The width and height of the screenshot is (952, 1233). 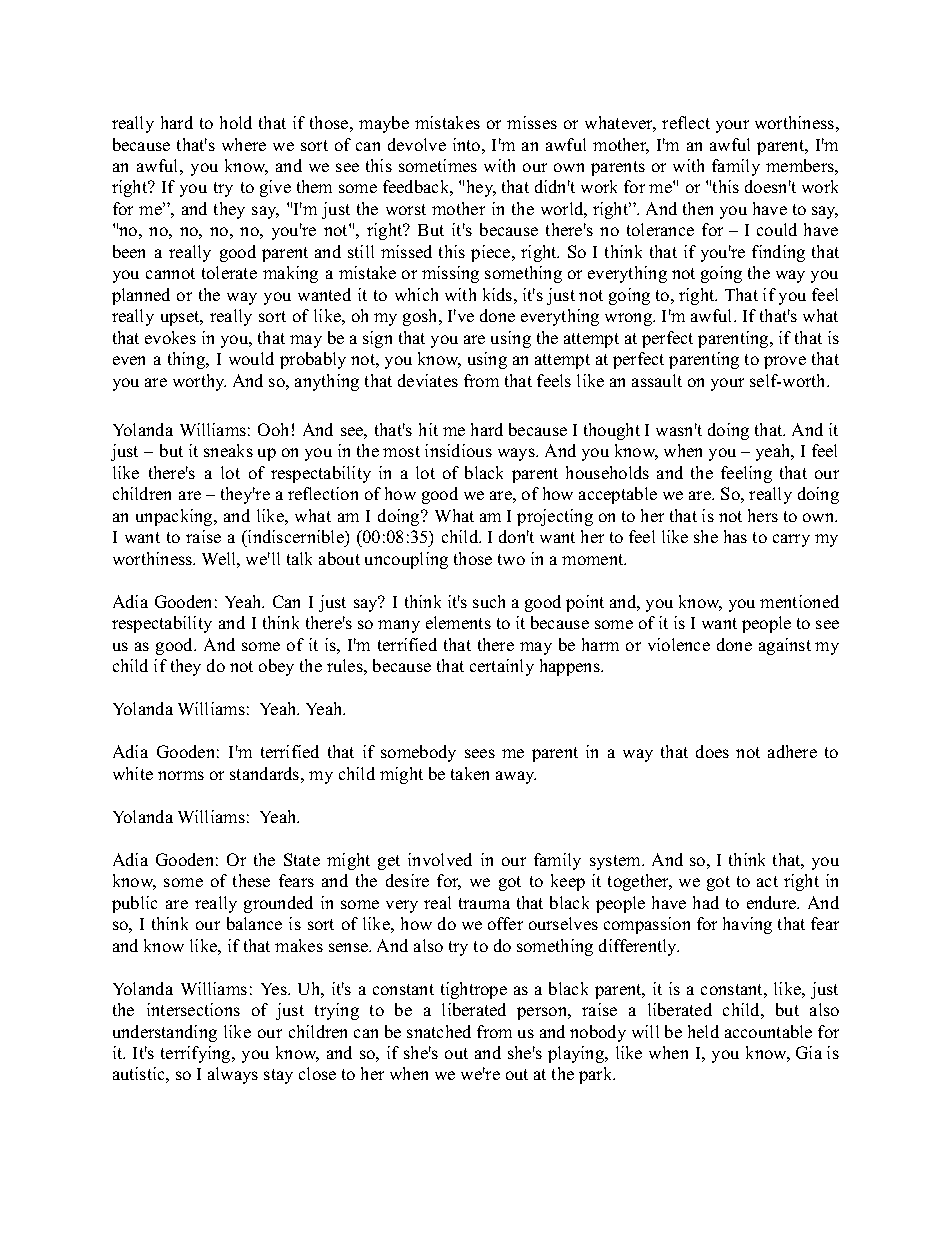 I want to click on norms, so click(x=181, y=775).
